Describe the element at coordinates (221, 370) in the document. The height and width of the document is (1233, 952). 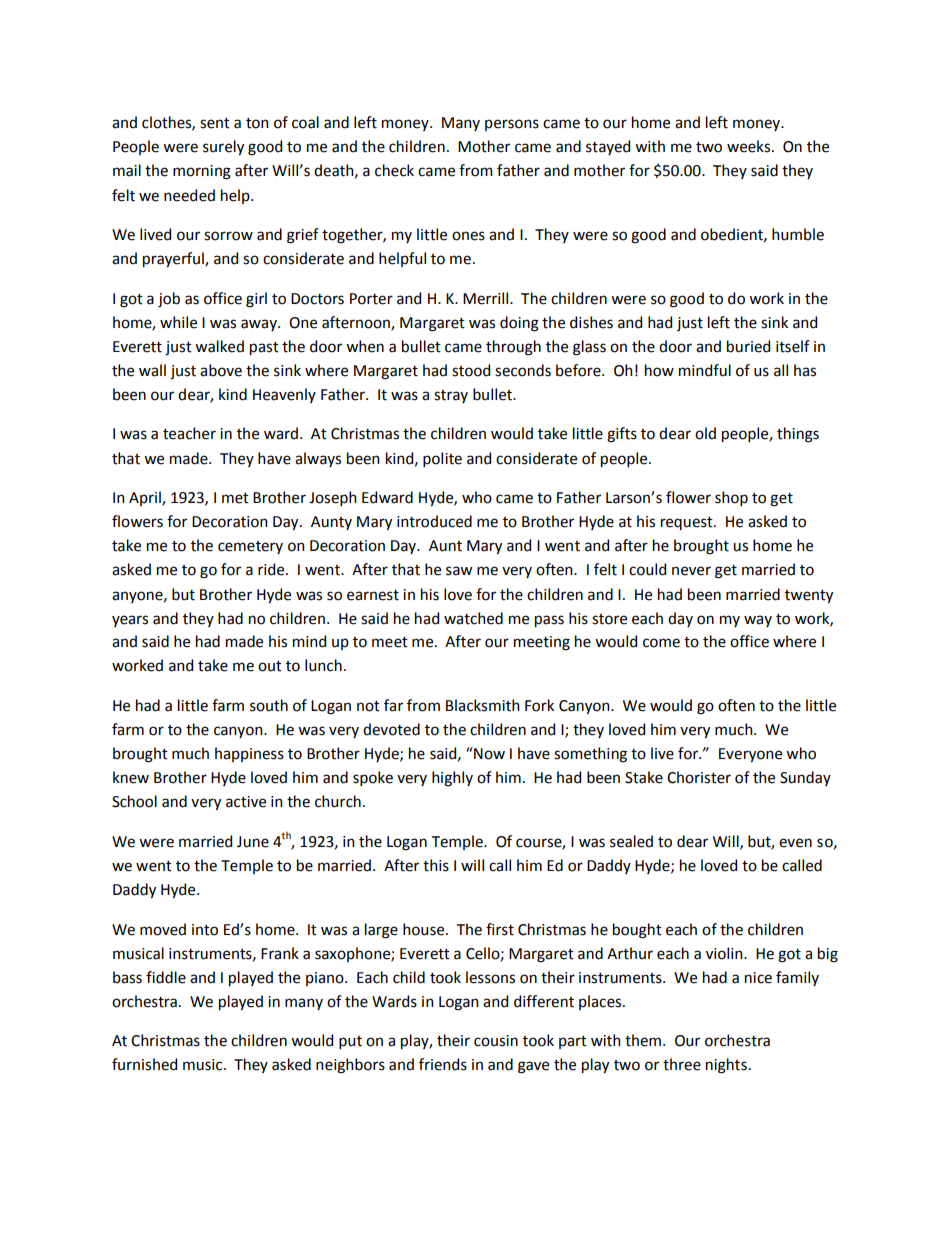
I see `above` at that location.
